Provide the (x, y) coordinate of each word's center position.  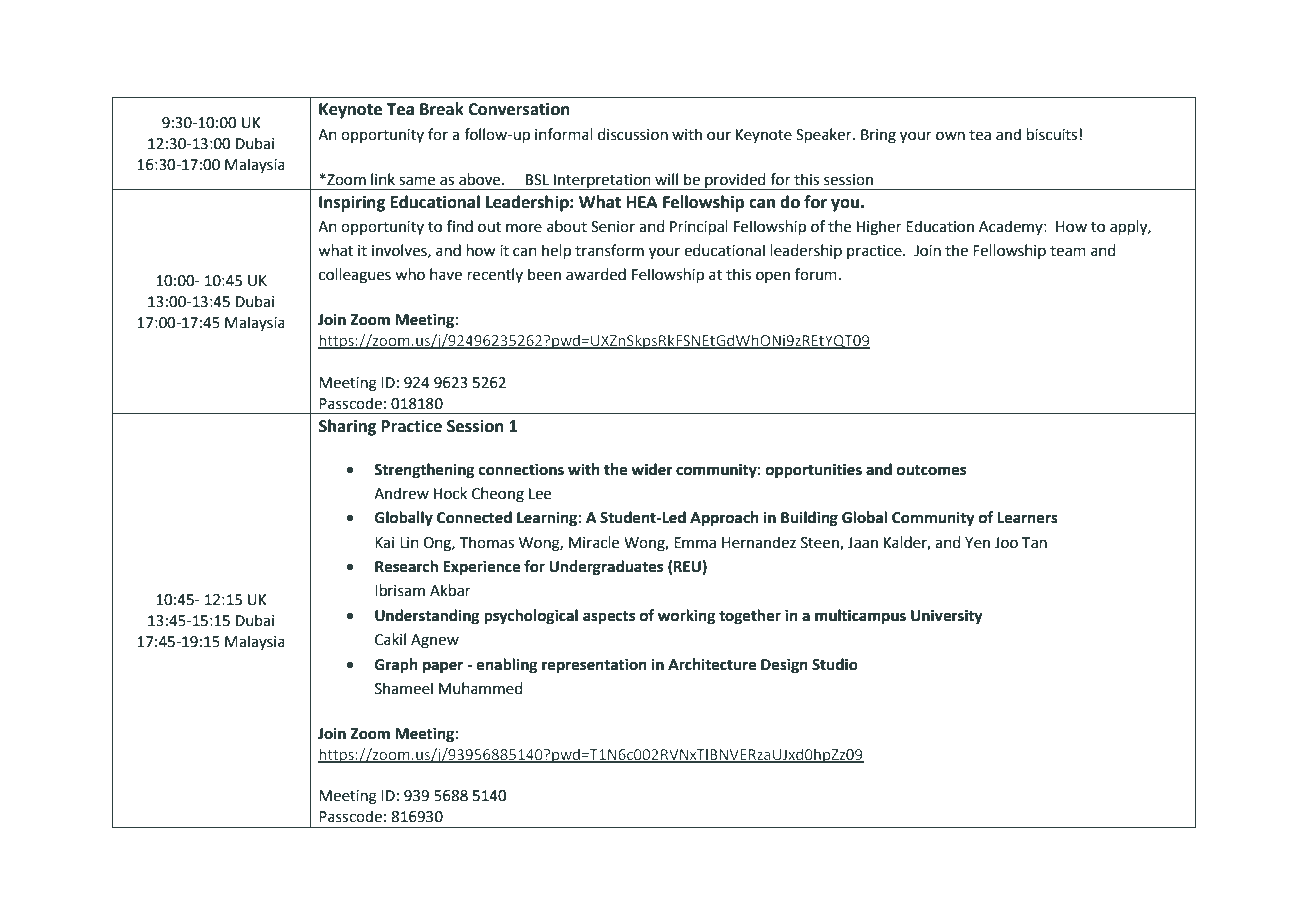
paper (443, 667)
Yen (977, 543)
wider (652, 469)
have (446, 274)
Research (406, 566)
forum (816, 274)
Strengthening (424, 471)
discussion (633, 134)
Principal (699, 227)
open (773, 277)
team (1068, 251)
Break (442, 109)
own (950, 136)
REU (687, 567)
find (460, 226)
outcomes (931, 470)
